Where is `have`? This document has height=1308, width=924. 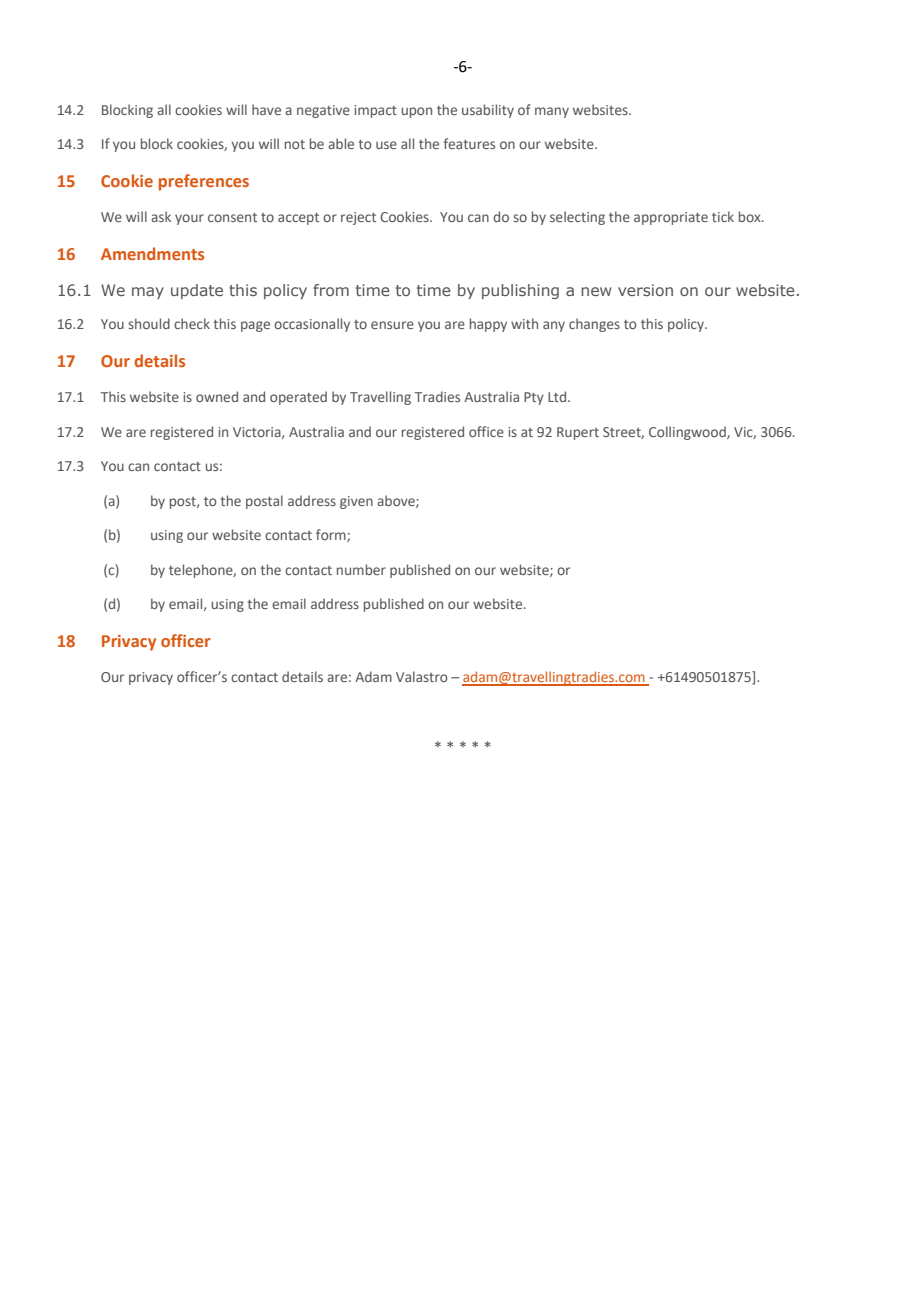 have is located at coordinates (266, 109).
